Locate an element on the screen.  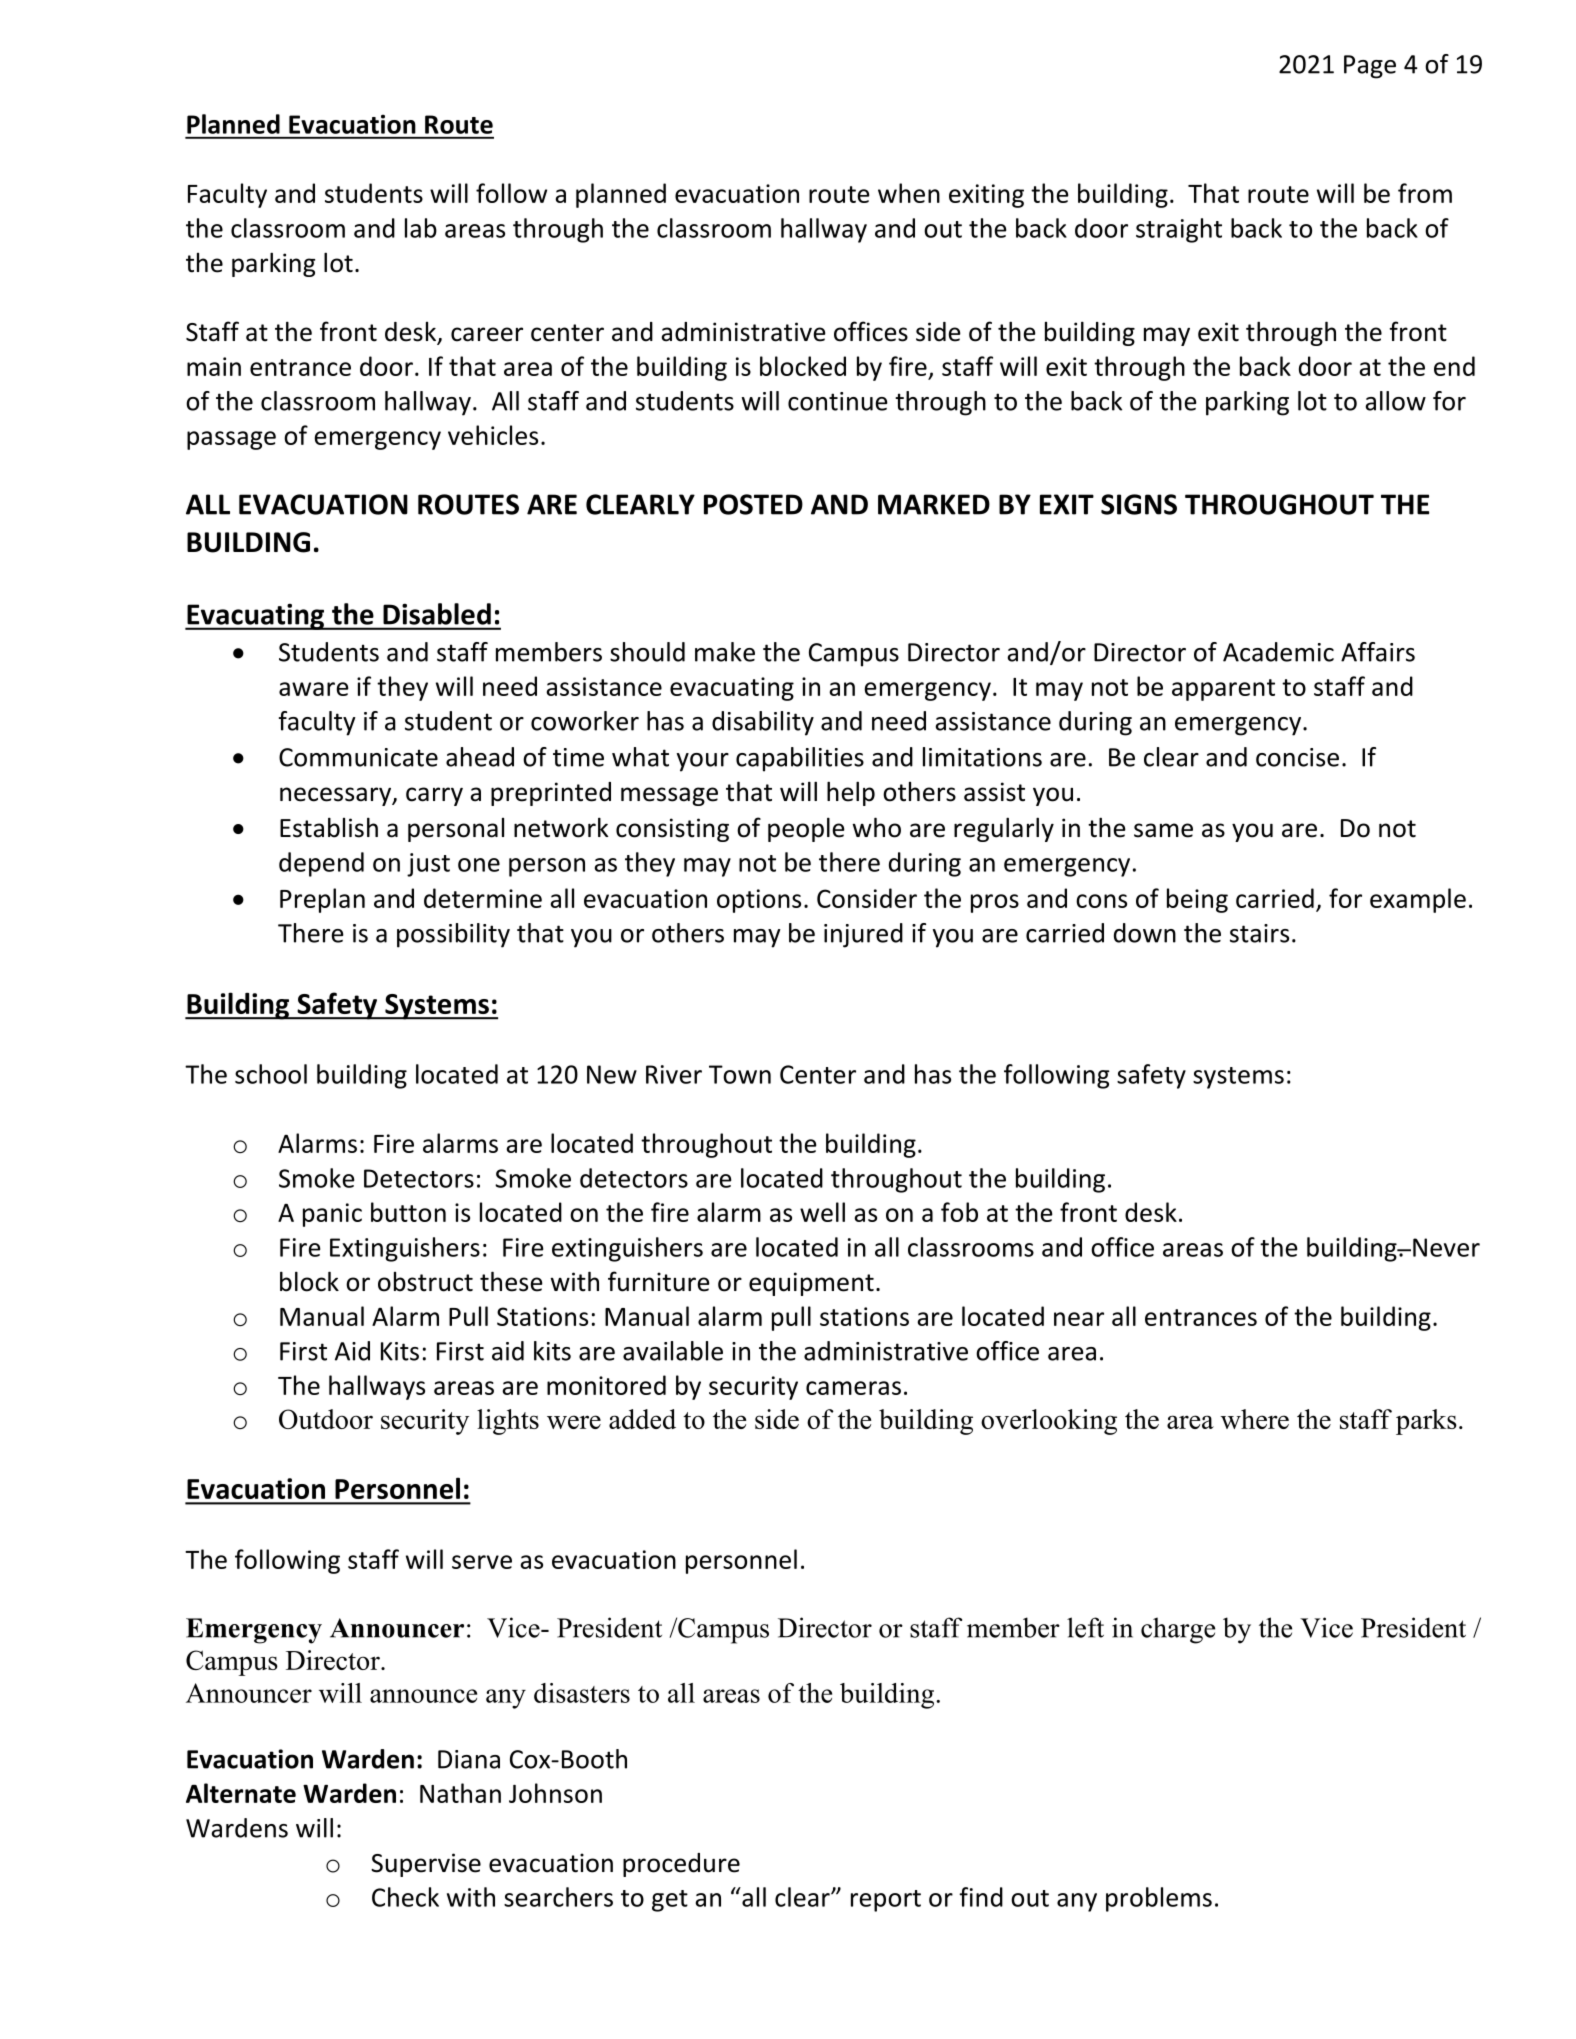
problems is located at coordinates (1159, 1899).
